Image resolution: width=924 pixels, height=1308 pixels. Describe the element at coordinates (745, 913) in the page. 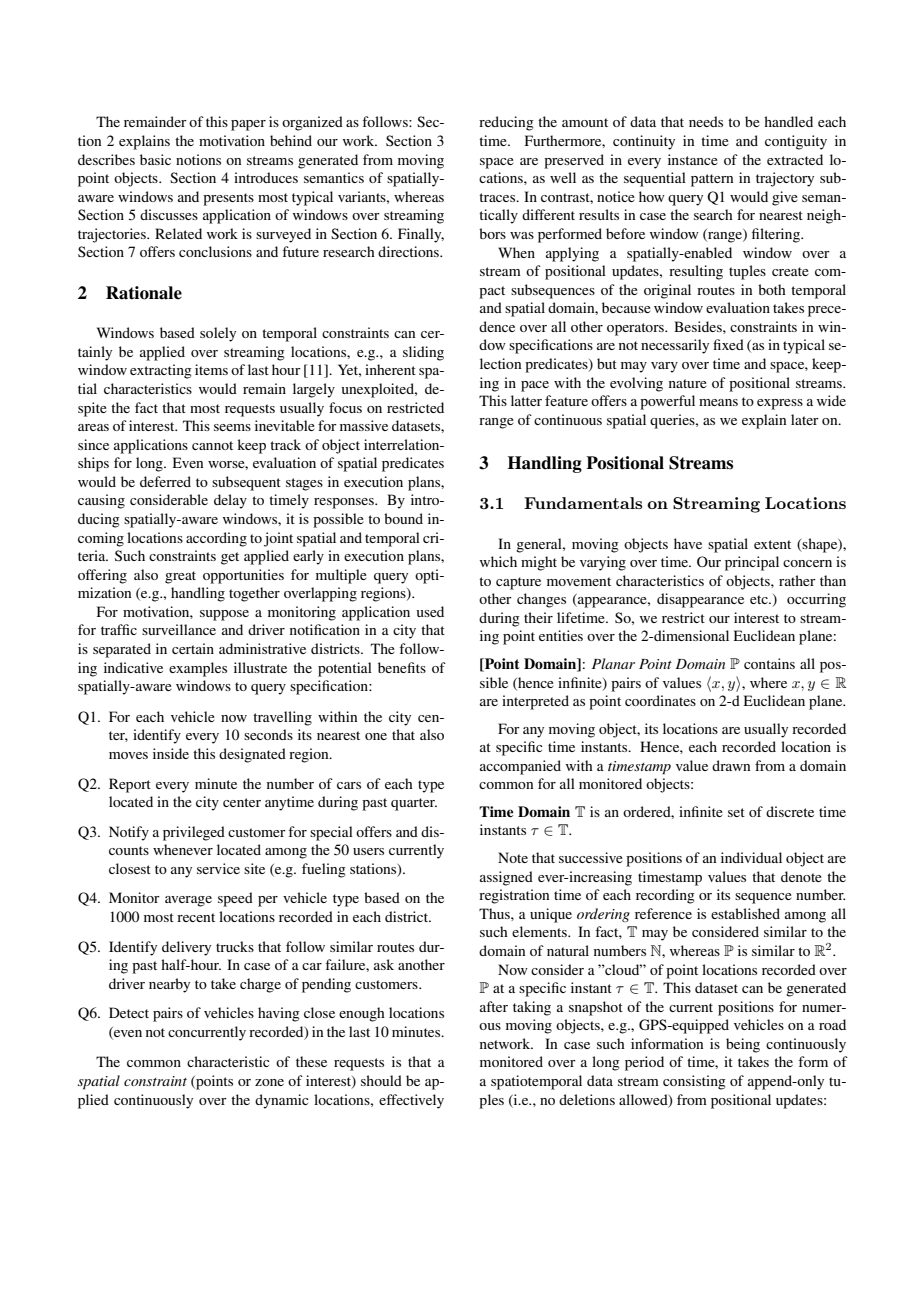

I see `established` at that location.
